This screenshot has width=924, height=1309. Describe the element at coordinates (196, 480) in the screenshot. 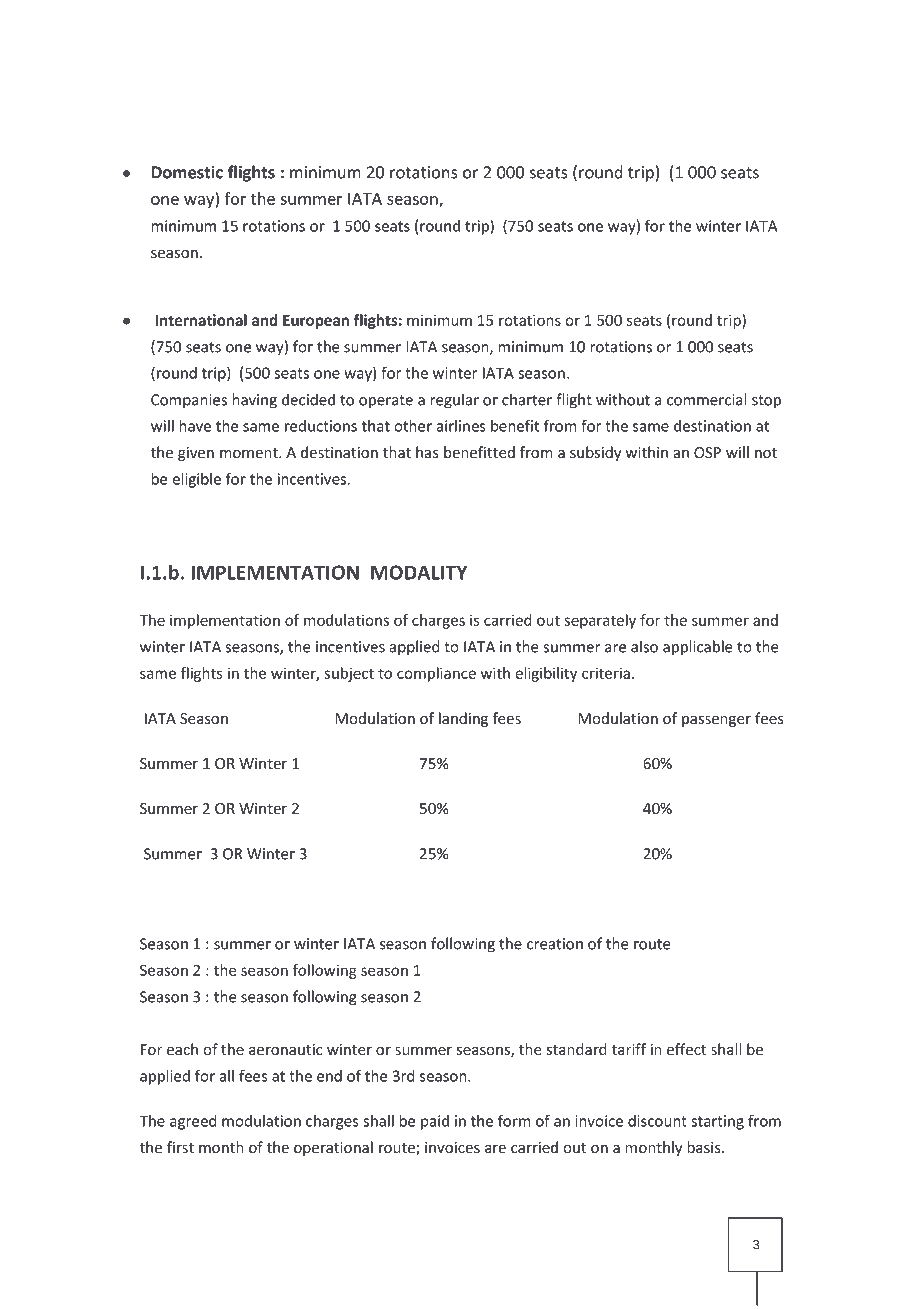

I see `eligible` at that location.
